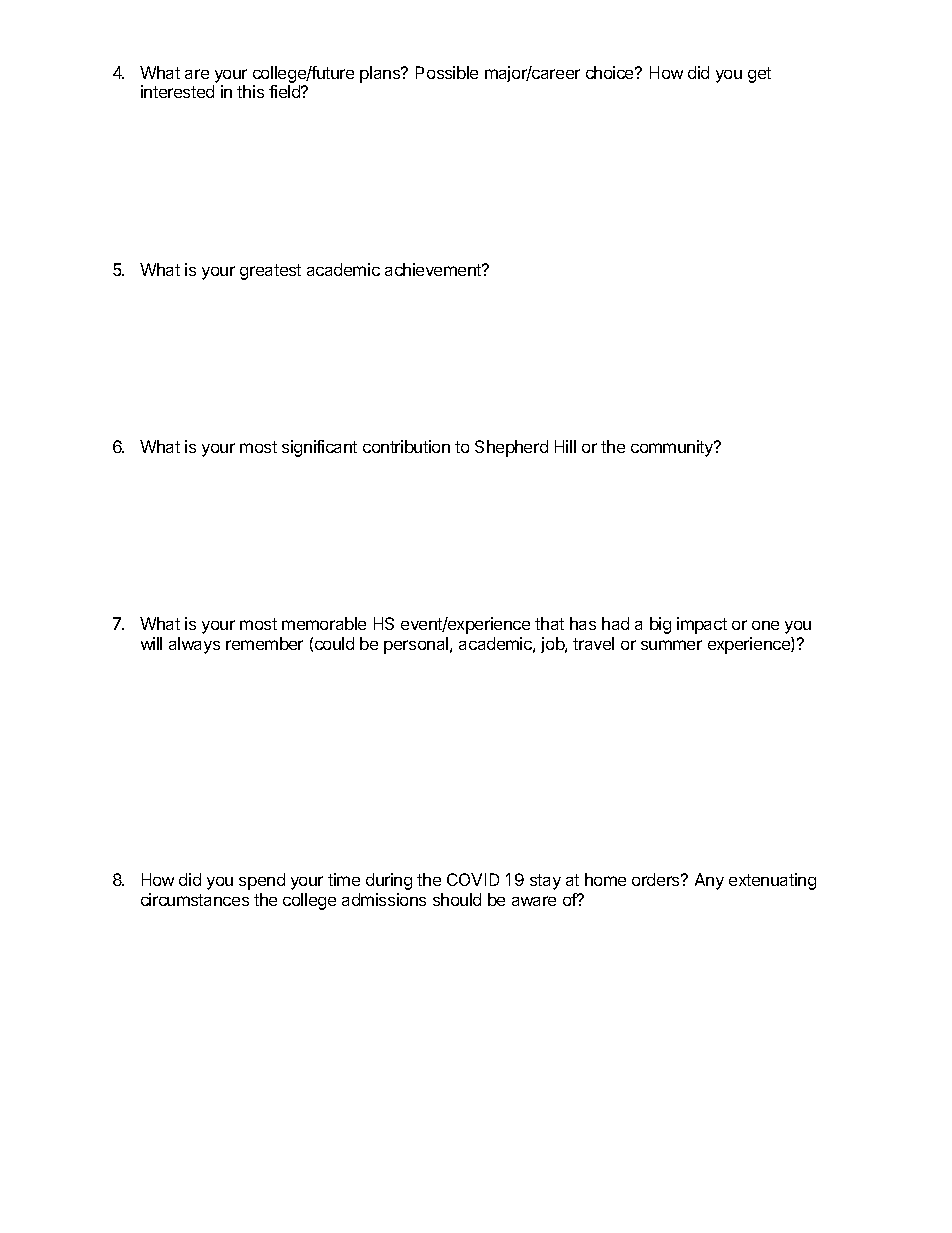 The width and height of the document is (952, 1233). What do you see at coordinates (194, 645) in the document?
I see `always` at bounding box center [194, 645].
